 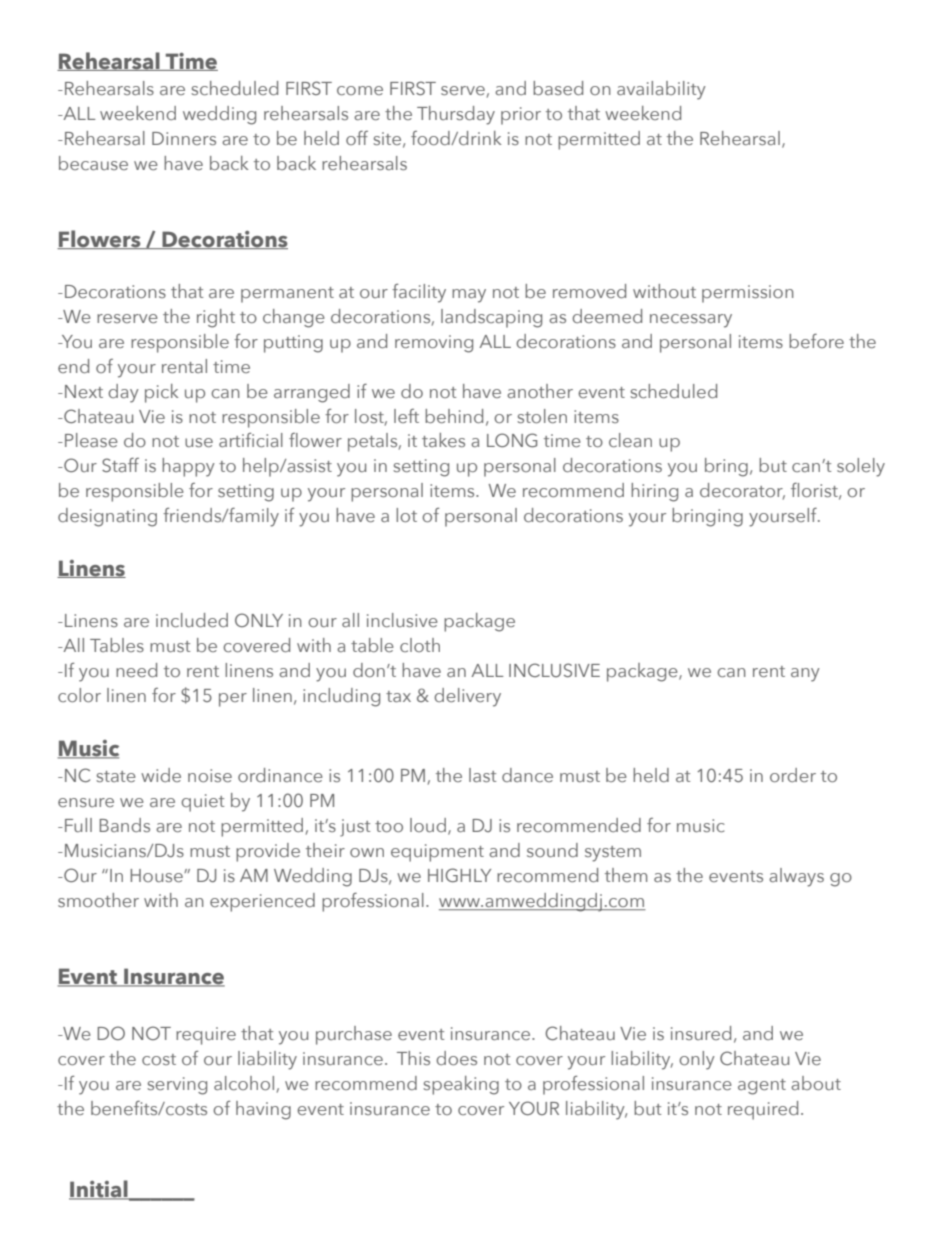 I want to click on any, so click(x=805, y=675).
